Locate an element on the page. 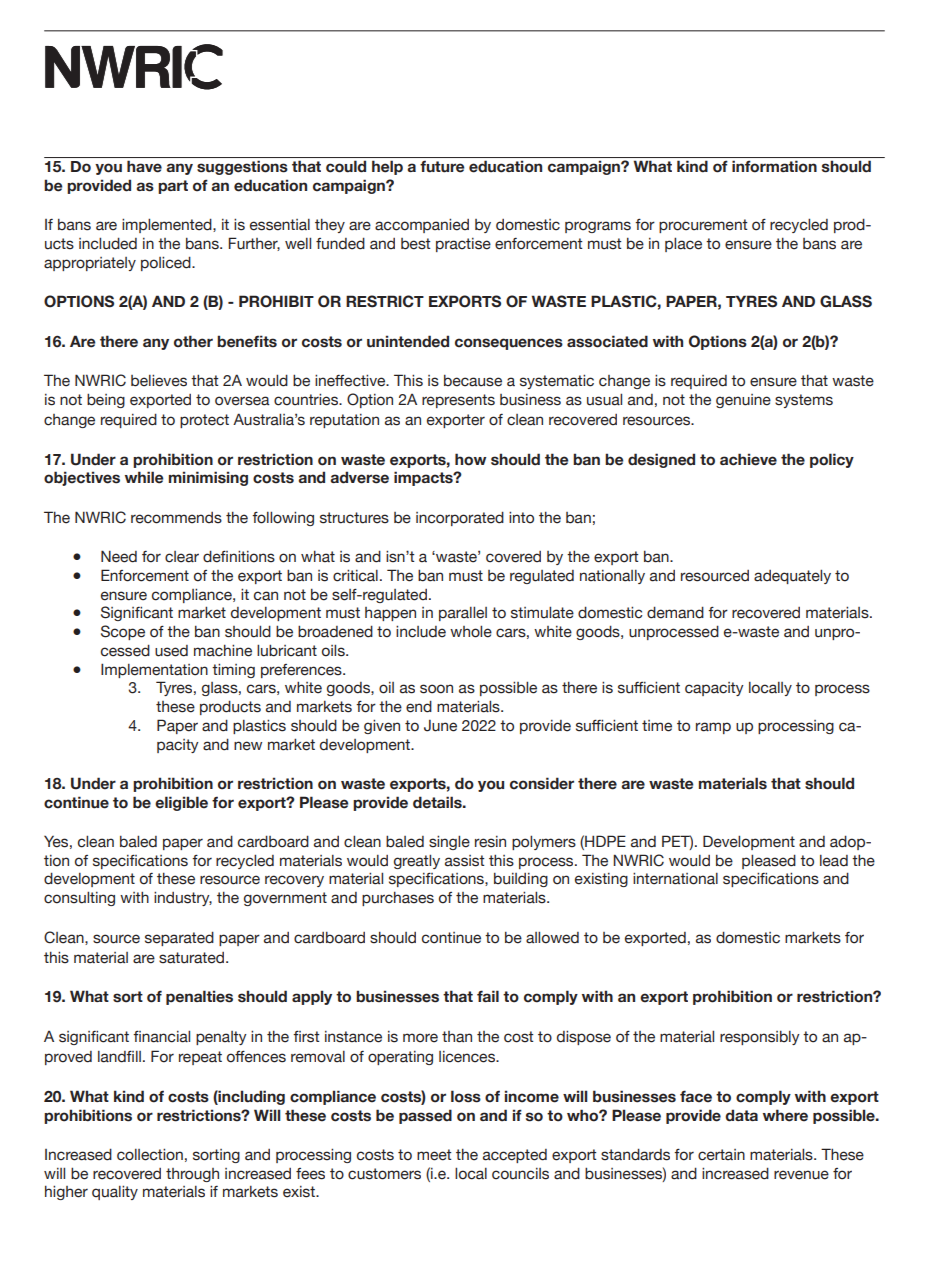 The image size is (929, 1288). lead is located at coordinates (834, 861).
